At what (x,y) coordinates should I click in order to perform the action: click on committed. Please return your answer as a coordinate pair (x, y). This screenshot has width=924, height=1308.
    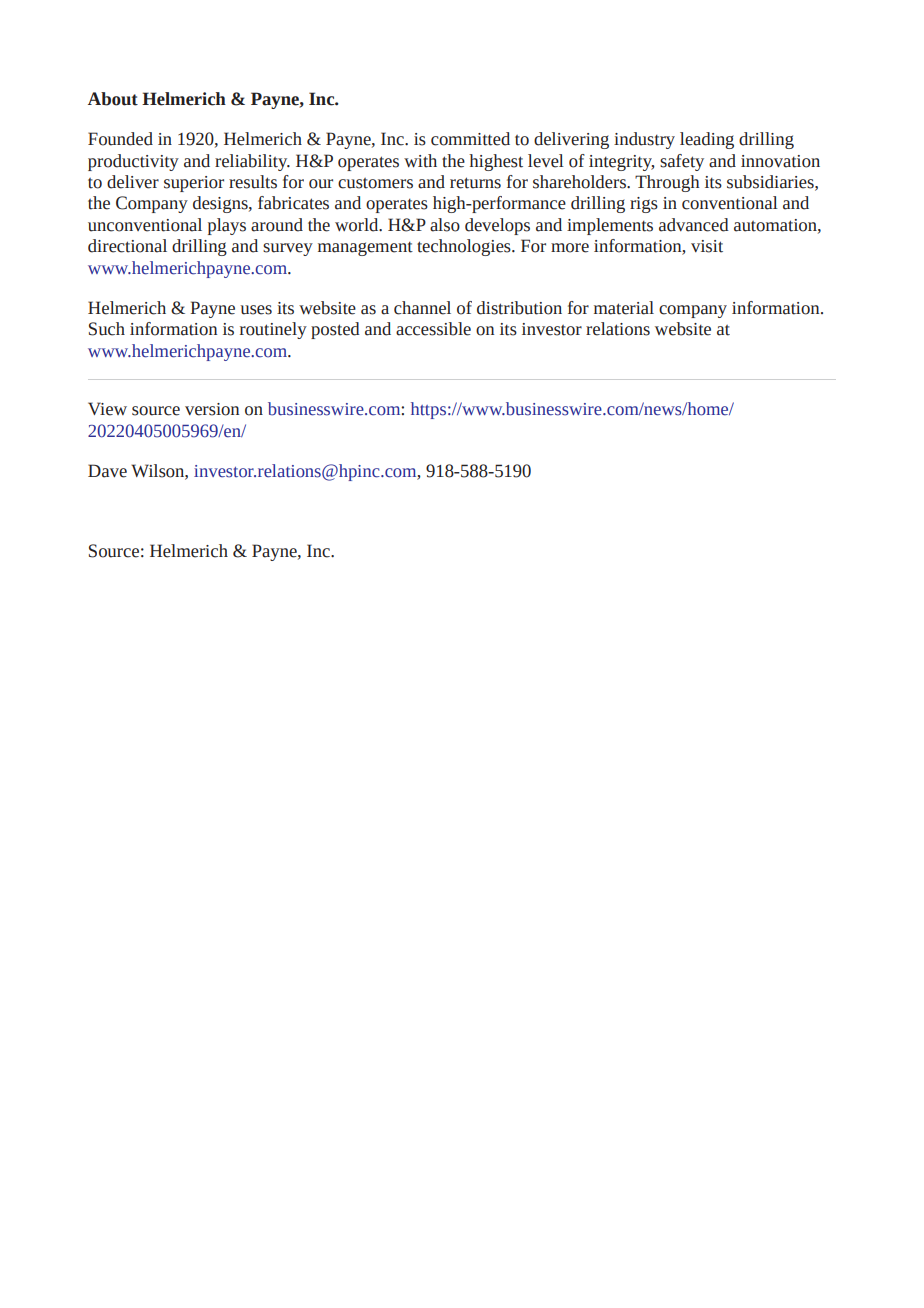
    Looking at the image, I should click on (470, 139).
